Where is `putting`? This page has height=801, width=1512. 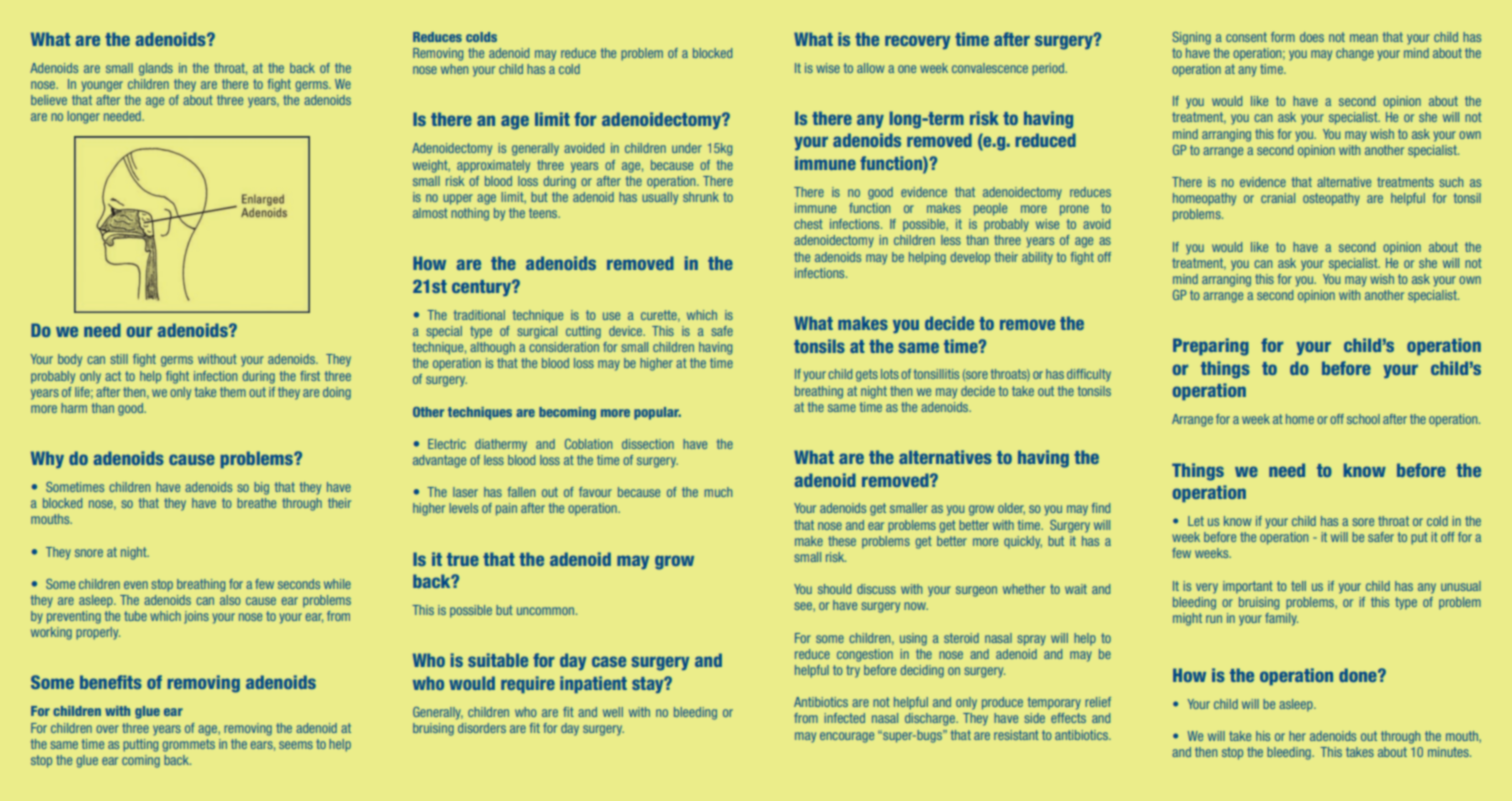 putting is located at coordinates (140, 745).
